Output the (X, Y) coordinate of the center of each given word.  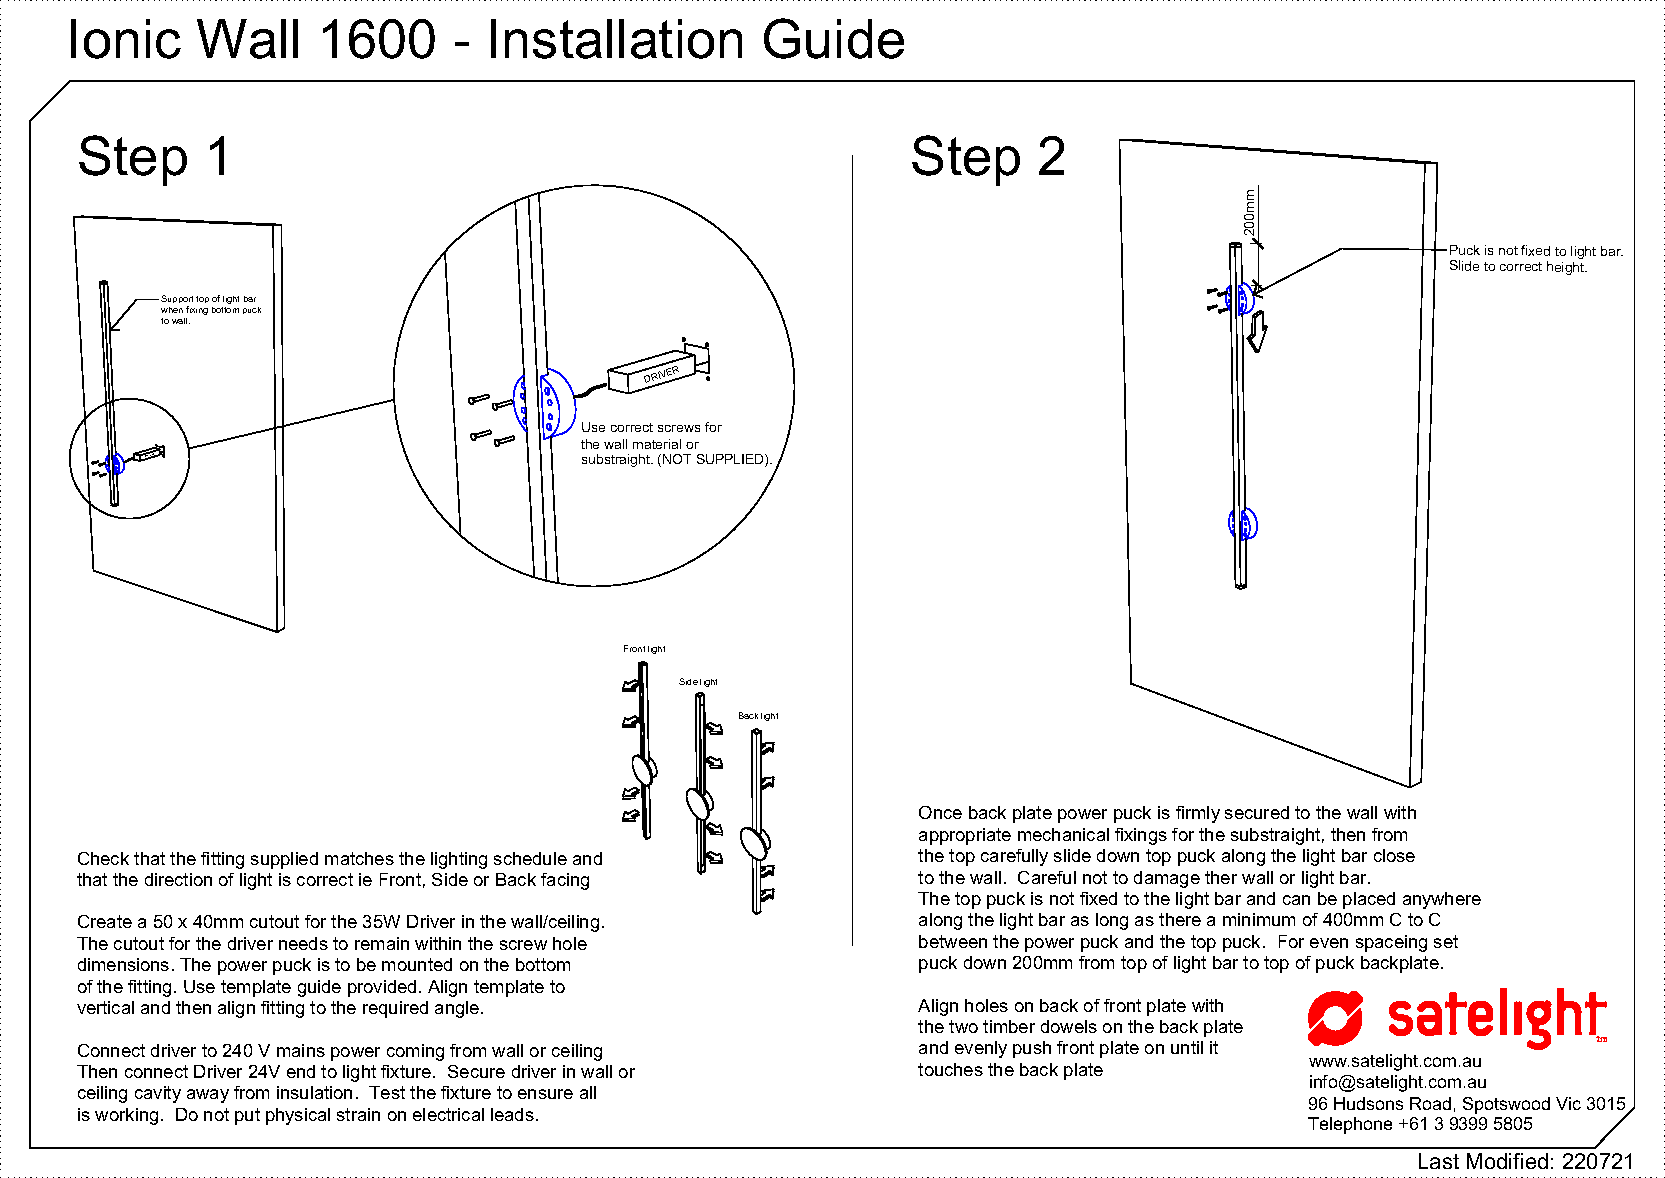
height (1567, 268)
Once (940, 812)
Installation (616, 39)
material (657, 444)
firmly (1198, 814)
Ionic (126, 39)
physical (298, 1116)
